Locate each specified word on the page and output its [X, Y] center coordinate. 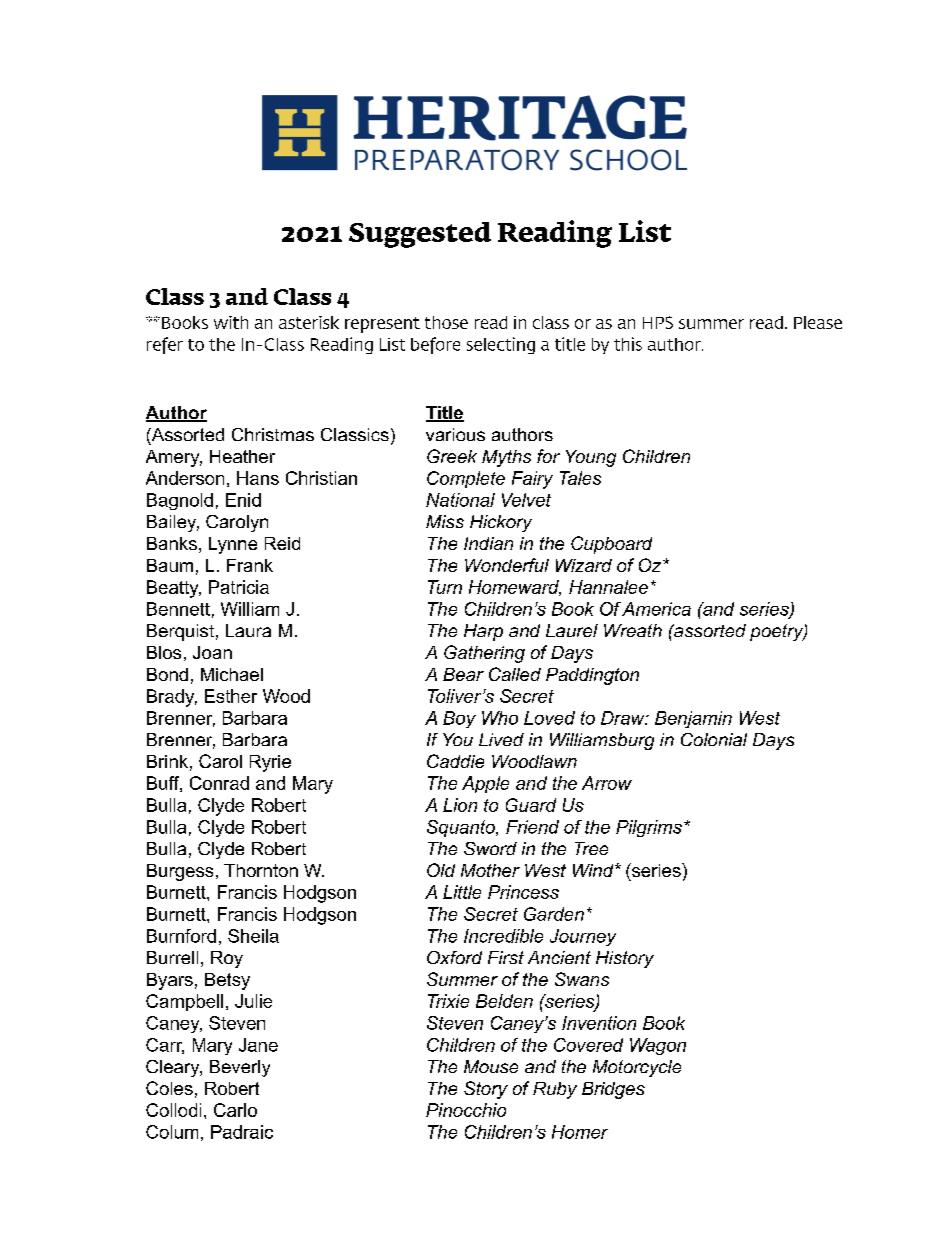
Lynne [233, 545]
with [231, 322]
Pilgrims [649, 828]
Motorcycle [637, 1068]
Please [818, 322]
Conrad [219, 783]
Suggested [420, 235]
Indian [488, 543]
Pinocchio [466, 1110]
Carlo [235, 1110]
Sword [490, 848]
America [656, 609]
